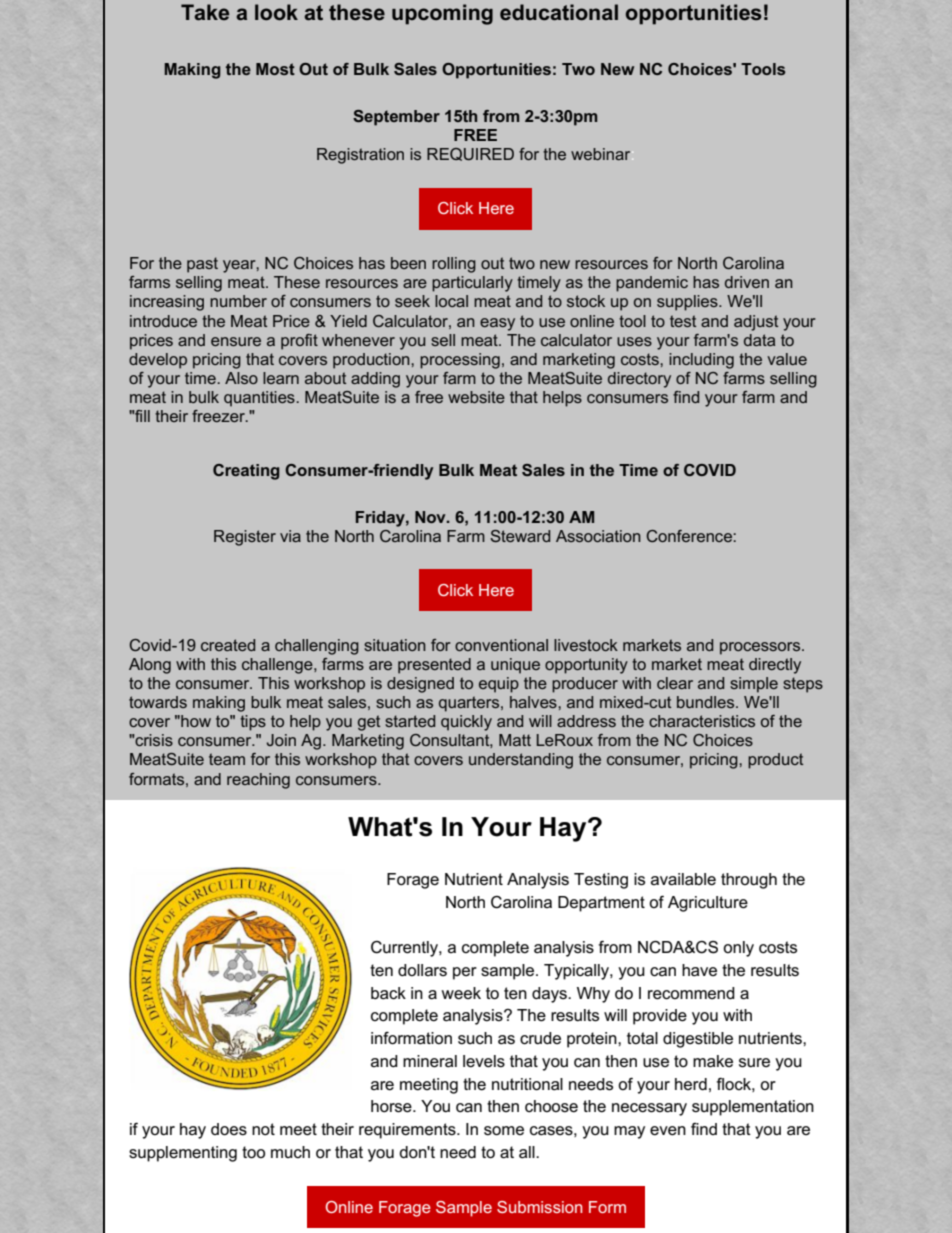  I want to click on upcoming, so click(442, 14).
